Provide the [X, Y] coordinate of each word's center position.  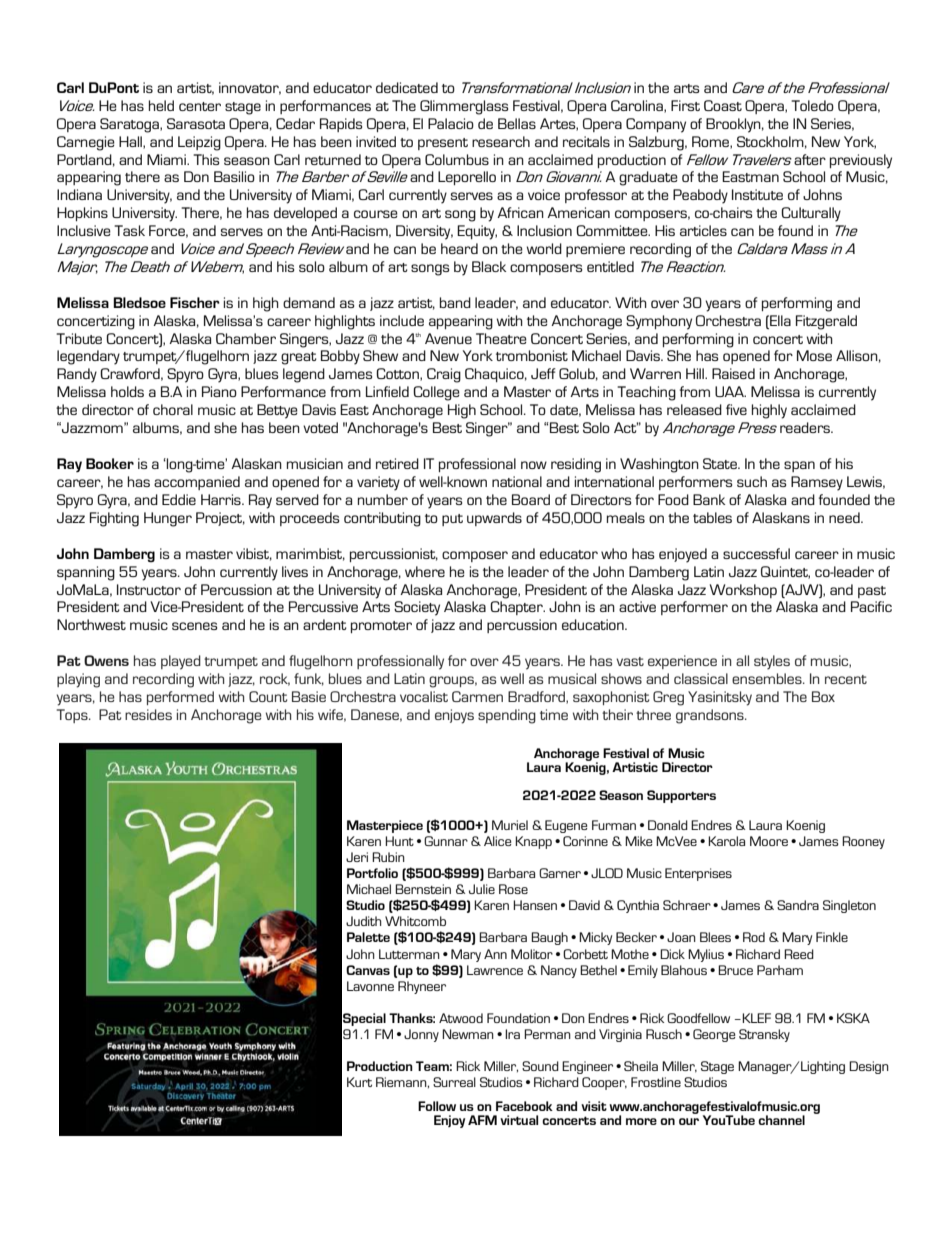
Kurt [359, 1082]
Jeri [357, 857]
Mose [814, 355]
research [501, 141]
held [161, 105]
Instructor [149, 589]
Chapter [517, 608]
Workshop [743, 591]
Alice [498, 841]
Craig [444, 375]
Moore [769, 841]
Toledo [812, 105]
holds [127, 391]
